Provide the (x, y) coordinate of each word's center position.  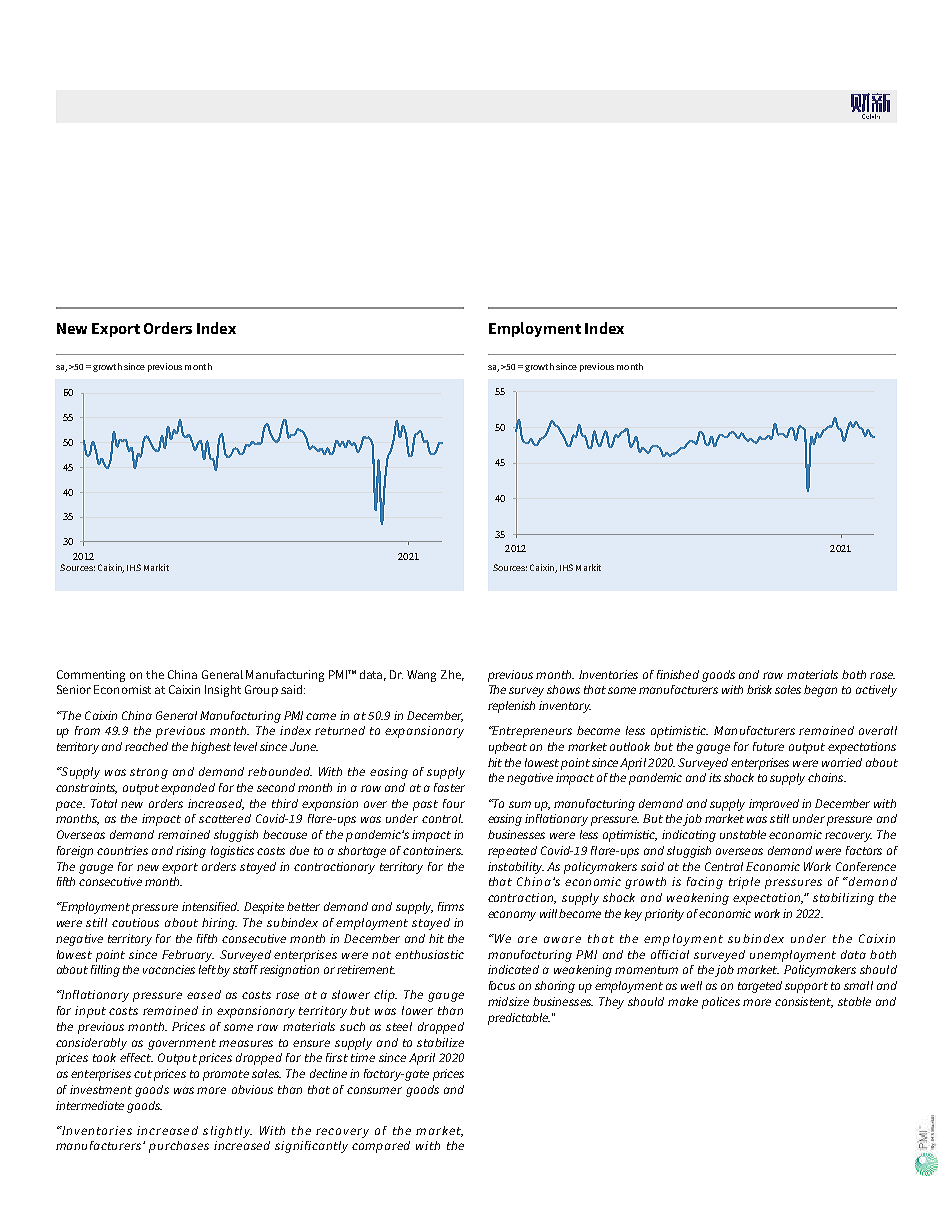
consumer (374, 1090)
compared (381, 1147)
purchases (179, 1147)
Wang (421, 676)
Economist (122, 689)
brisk (759, 689)
